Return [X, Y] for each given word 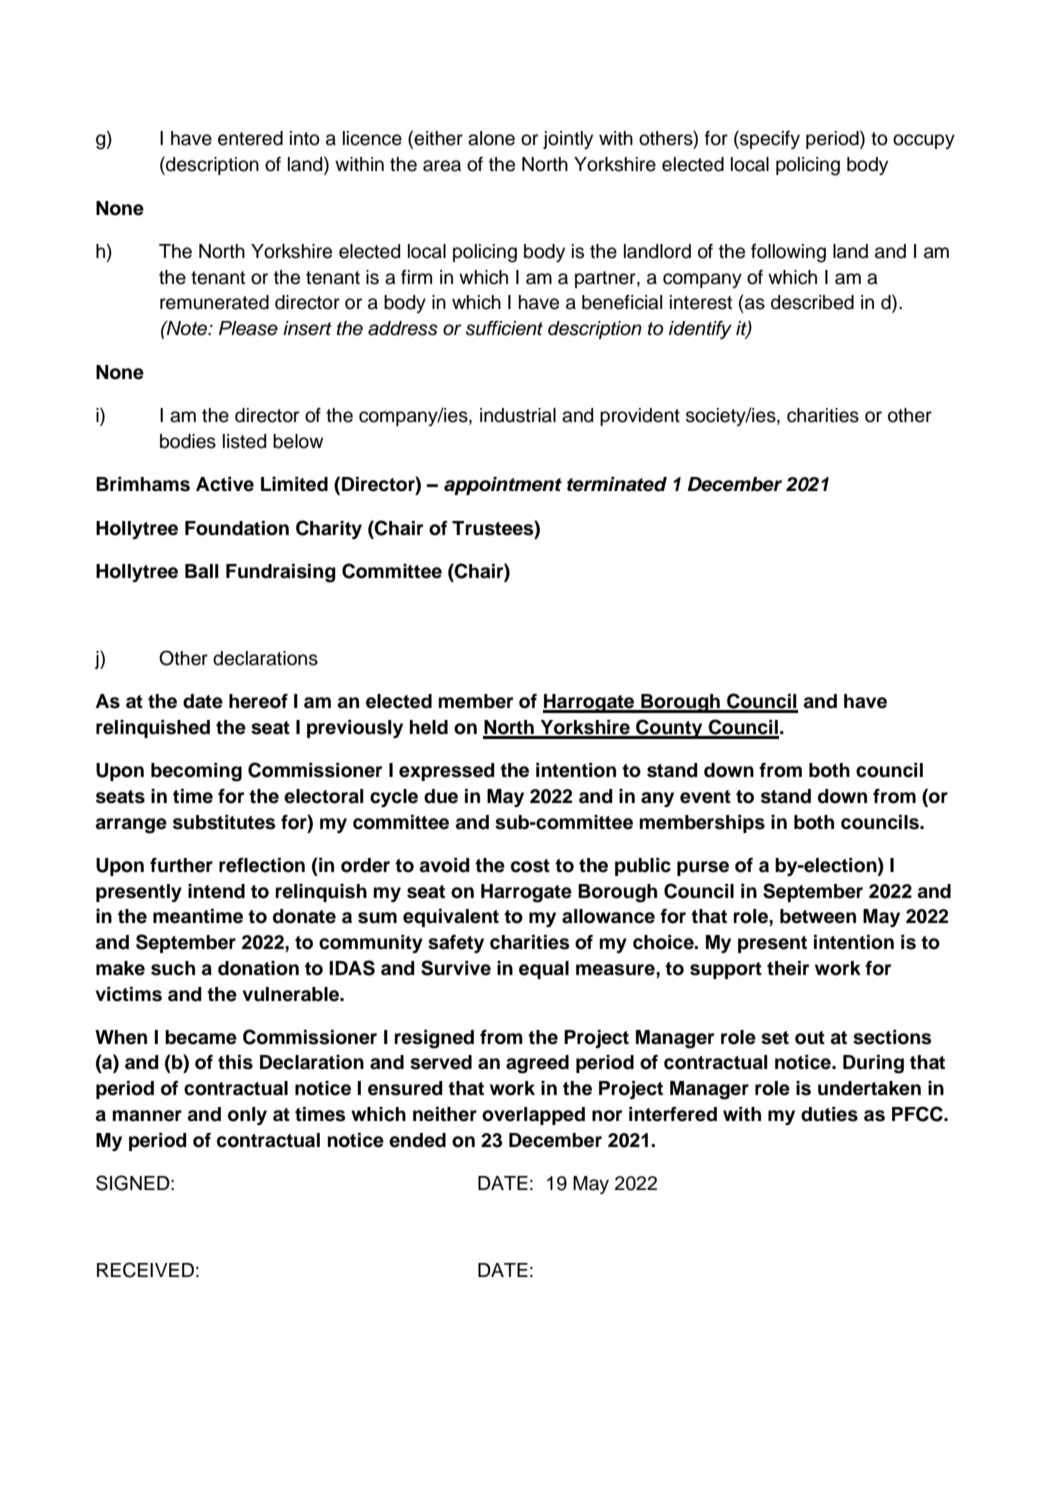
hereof [258, 701]
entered [250, 138]
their [788, 968]
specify [769, 139]
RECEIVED [145, 1270]
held [429, 727]
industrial [518, 415]
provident [640, 417]
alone [491, 138]
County [669, 729]
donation [258, 968]
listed [244, 441]
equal [544, 970]
